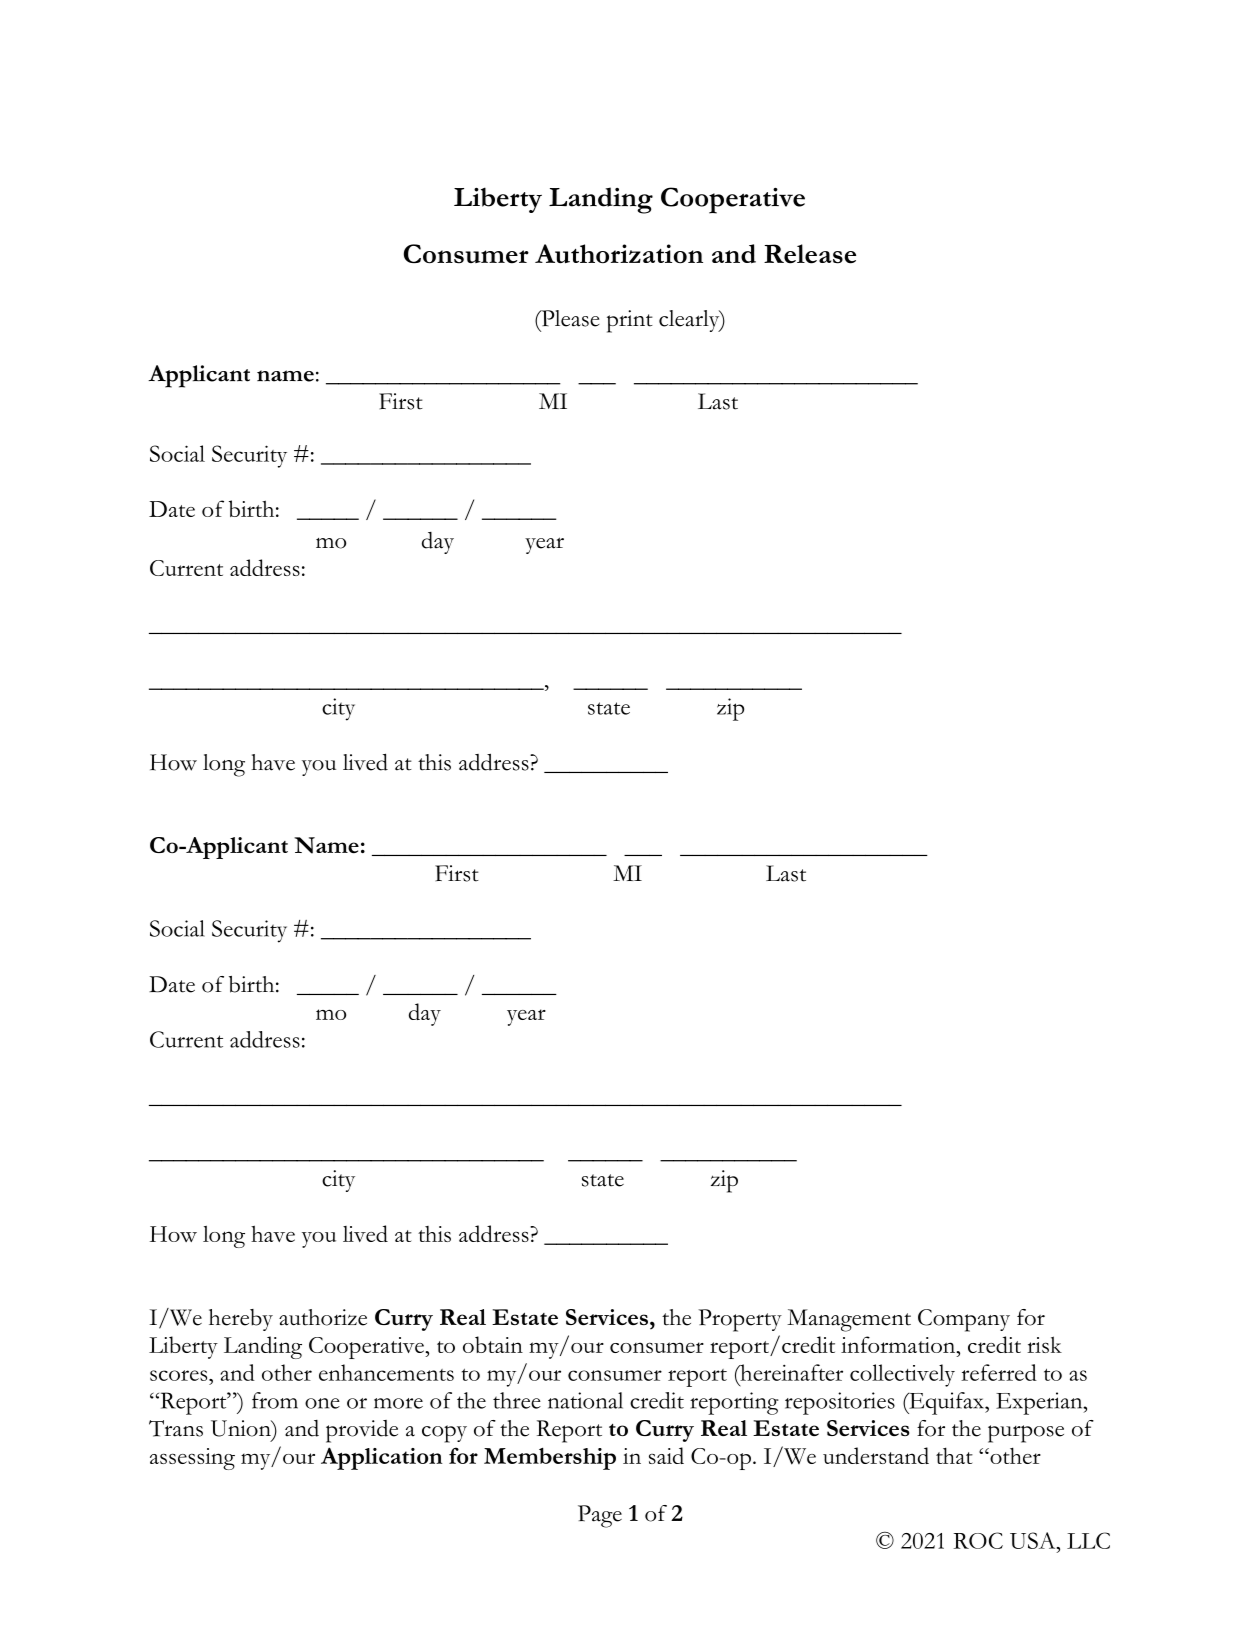 The image size is (1258, 1628). I want to click on Page, so click(600, 1516).
